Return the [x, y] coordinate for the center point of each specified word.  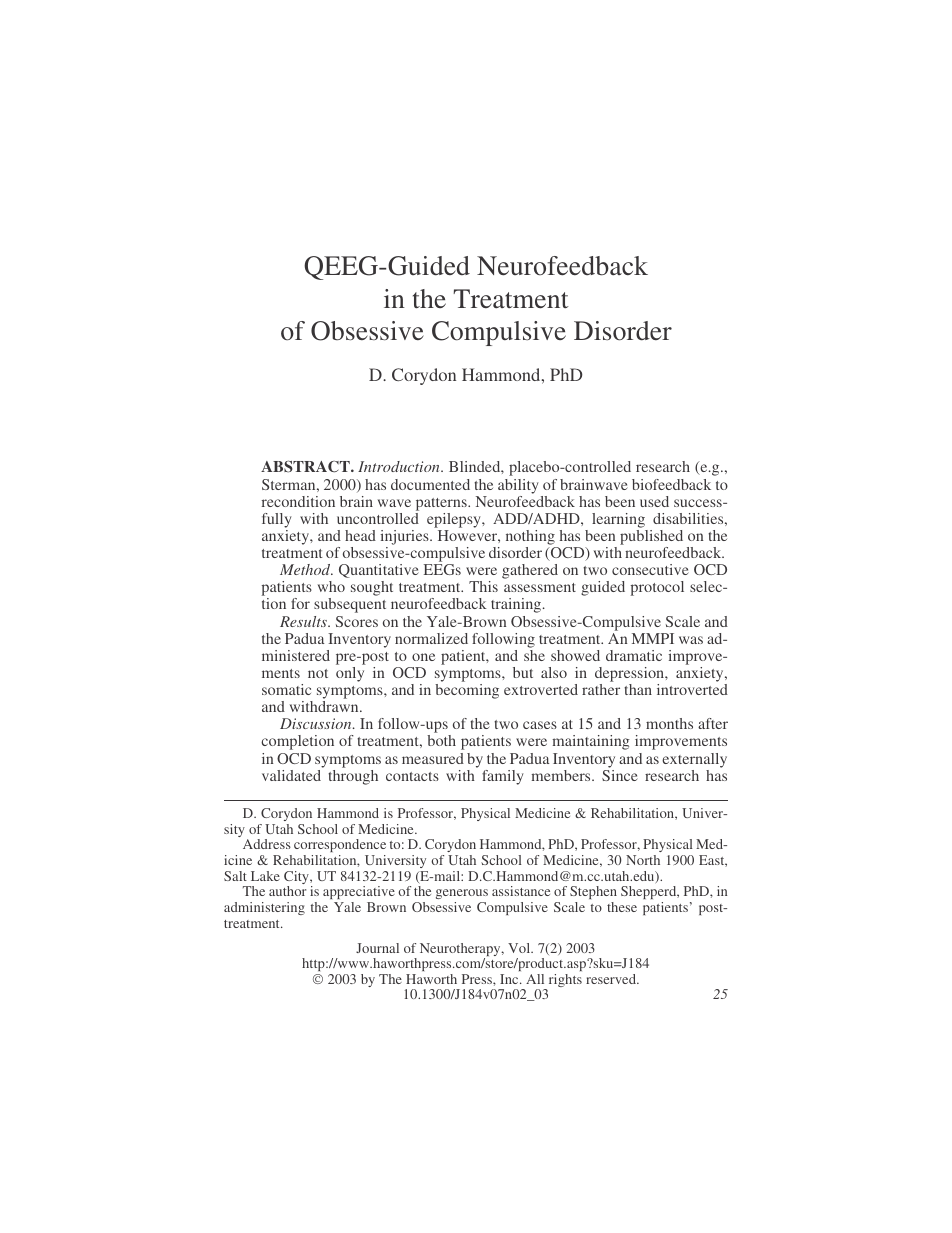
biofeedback [671, 484]
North [643, 860]
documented [430, 484]
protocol [657, 588]
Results [304, 621]
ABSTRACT [306, 466]
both [441, 740]
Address [267, 844]
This [483, 586]
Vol [520, 948]
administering [264, 908]
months [669, 723]
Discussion [317, 723]
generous [462, 896]
